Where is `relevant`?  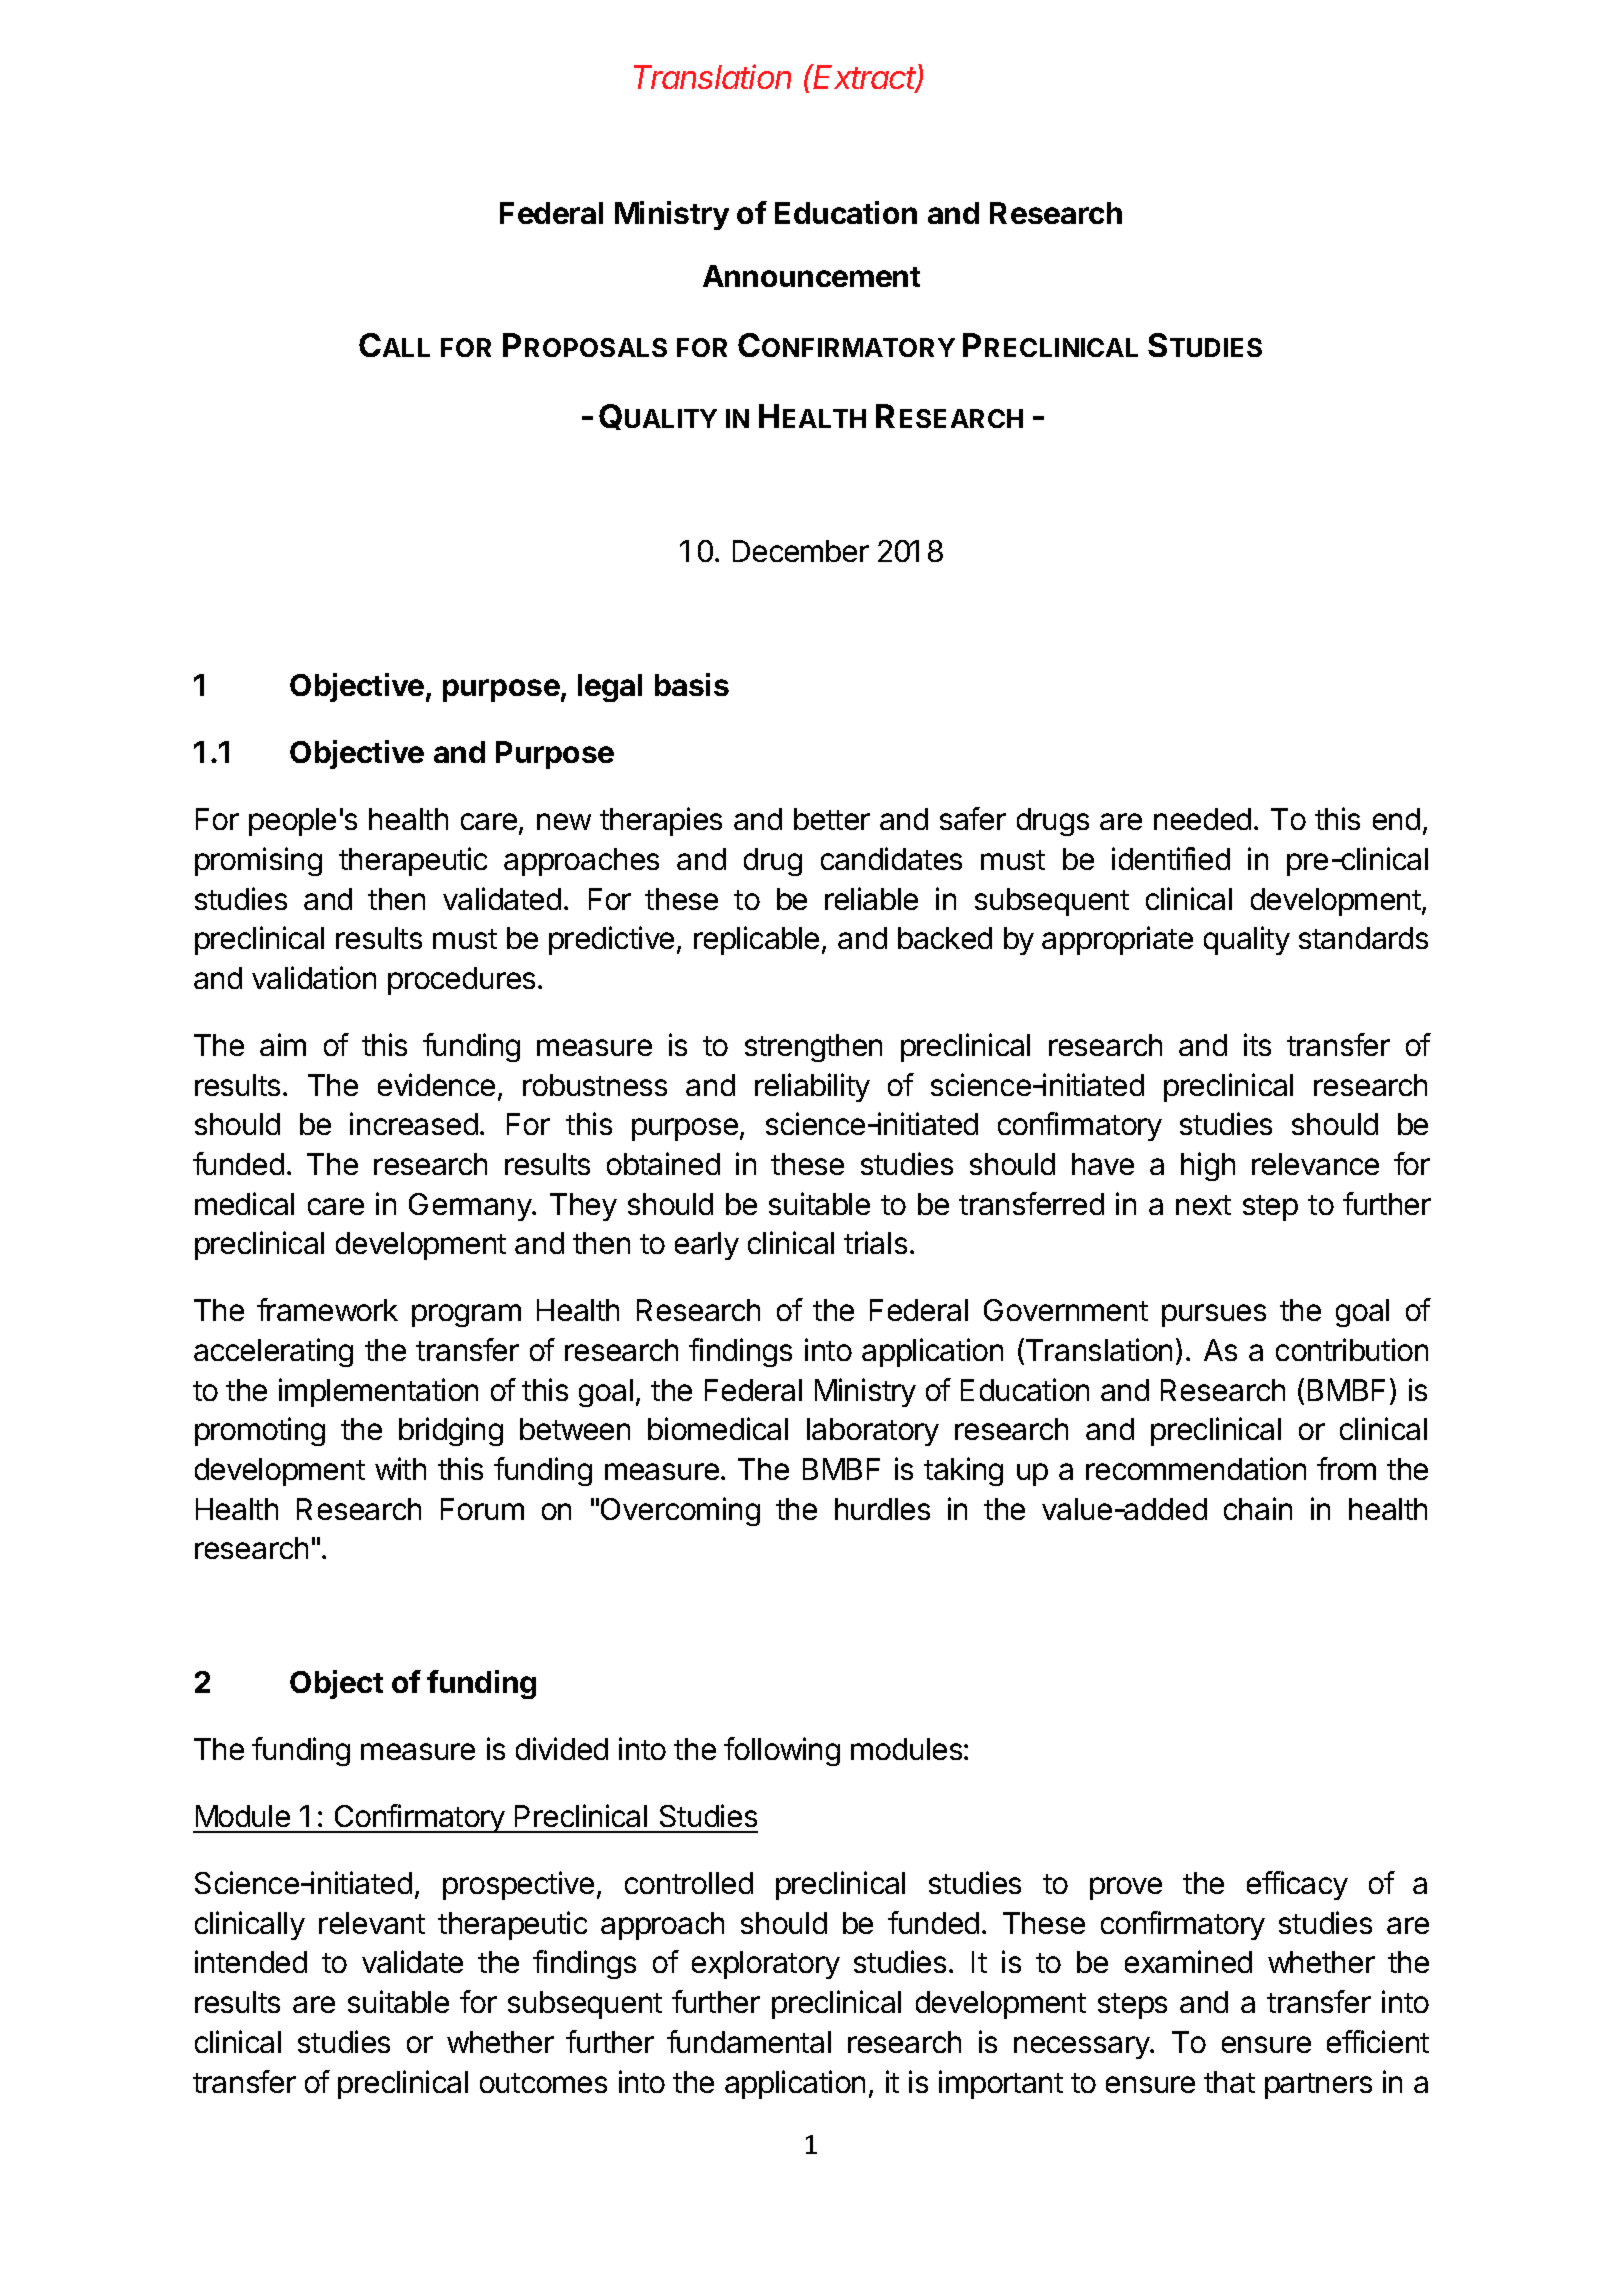 relevant is located at coordinates (372, 1923).
